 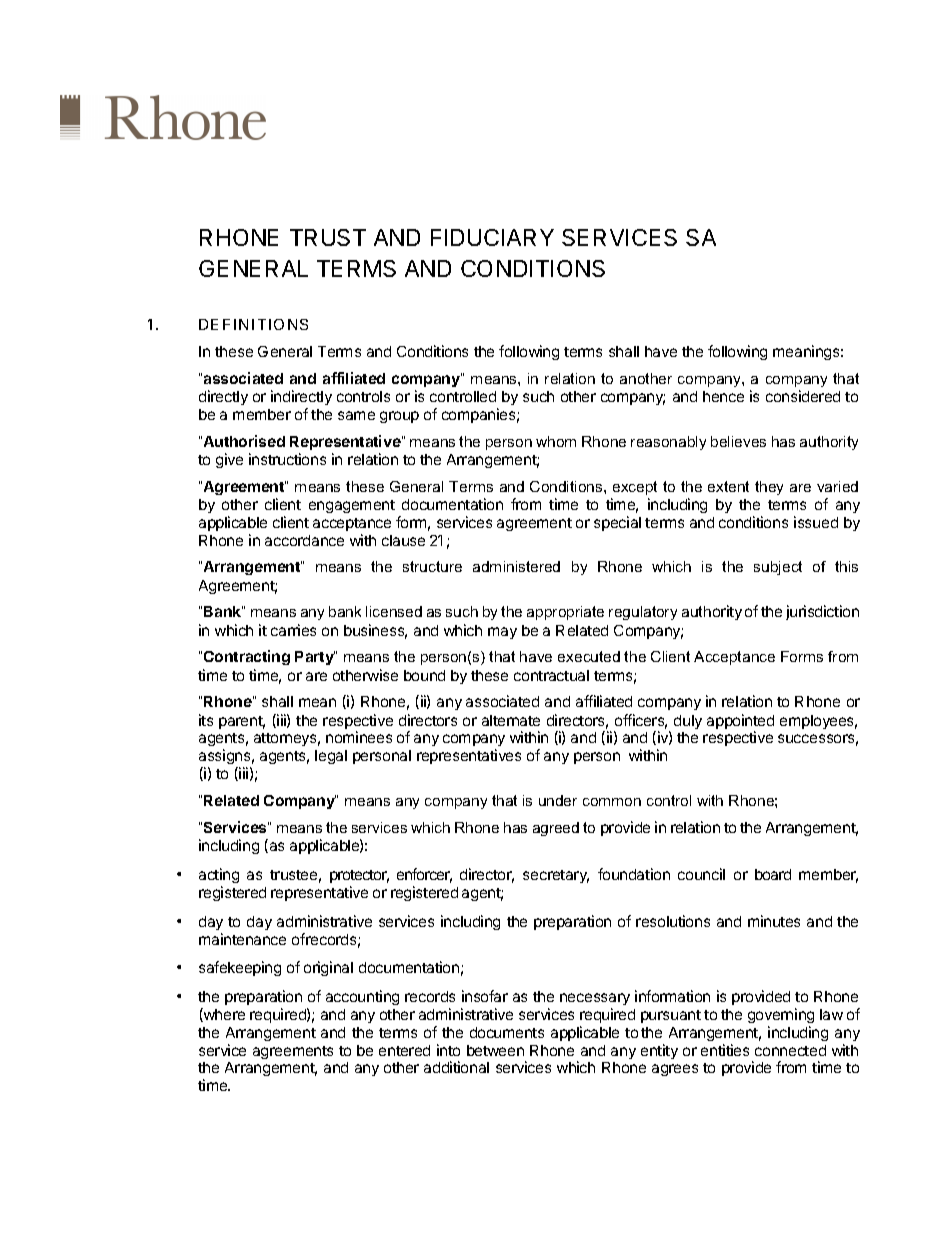 I want to click on accordance, so click(x=304, y=540).
